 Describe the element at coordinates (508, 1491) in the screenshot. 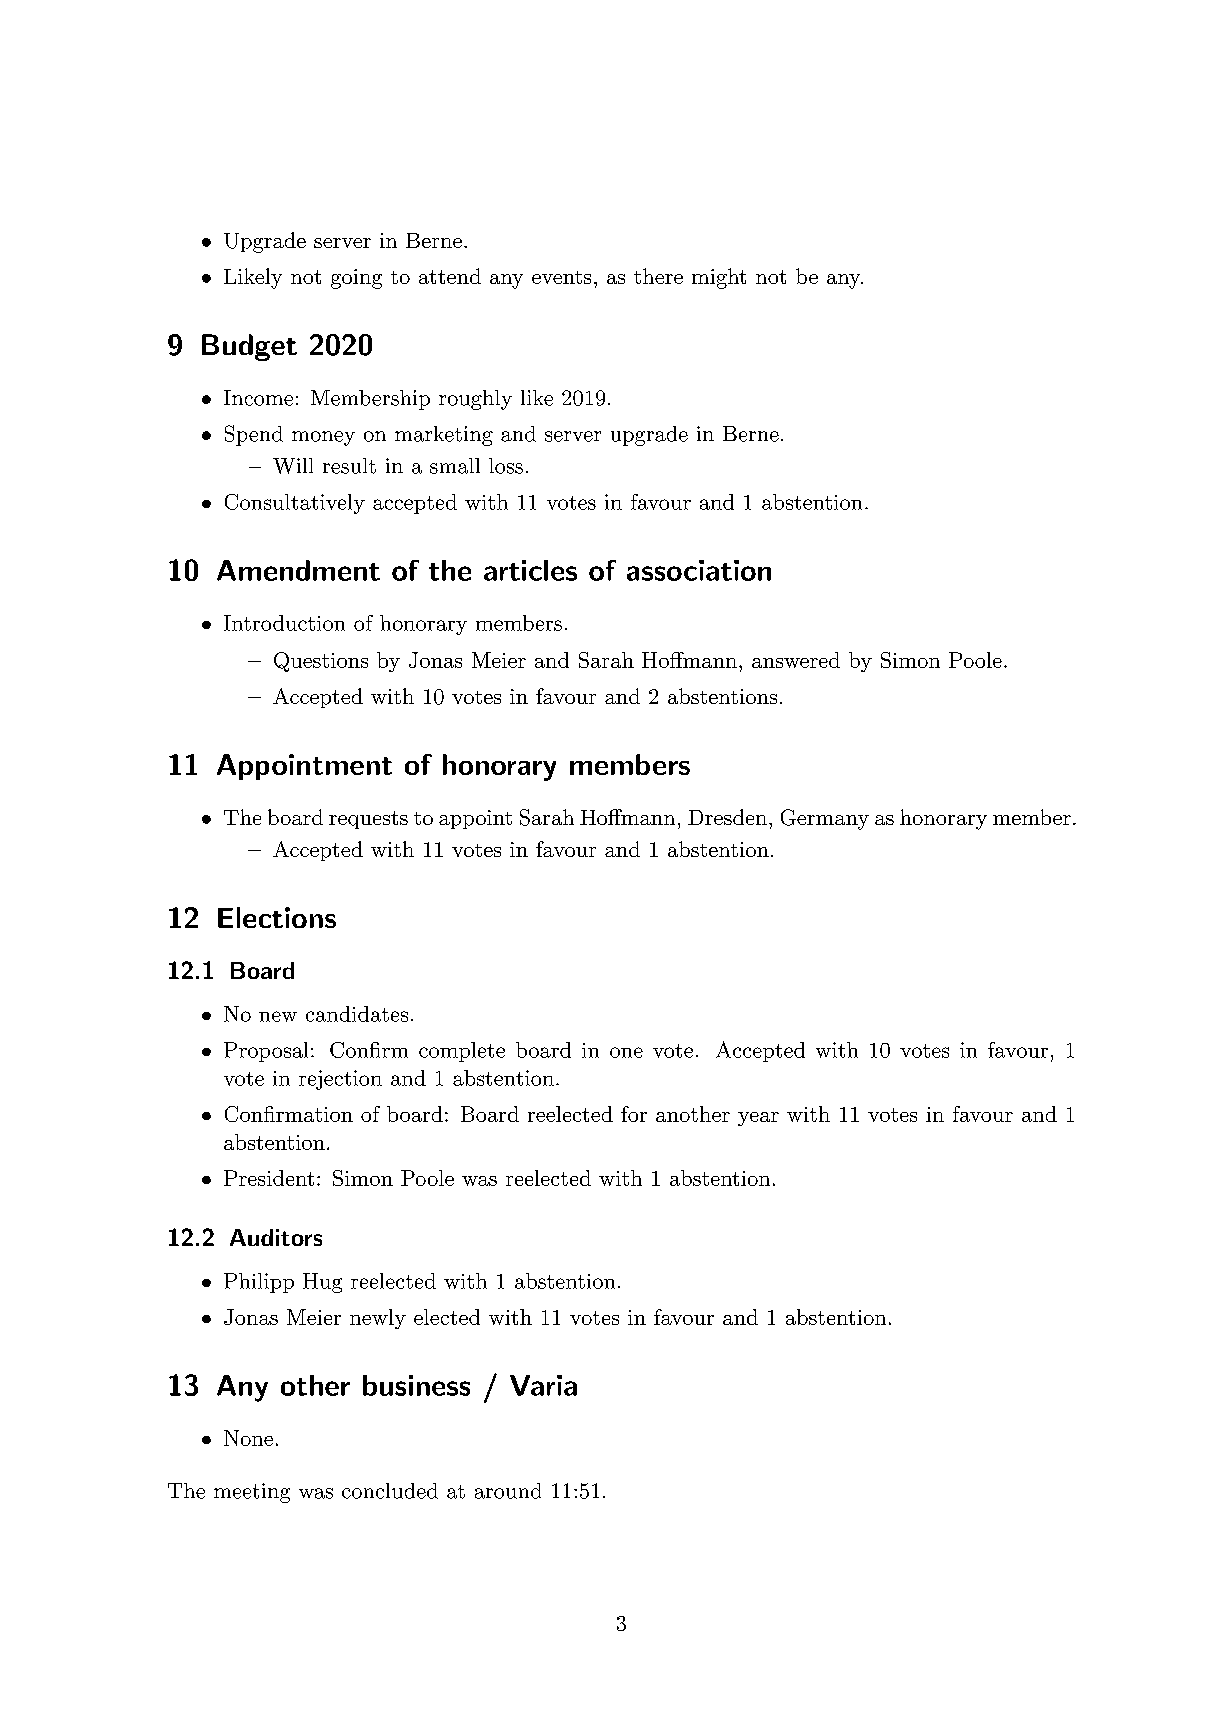

I see `around` at that location.
